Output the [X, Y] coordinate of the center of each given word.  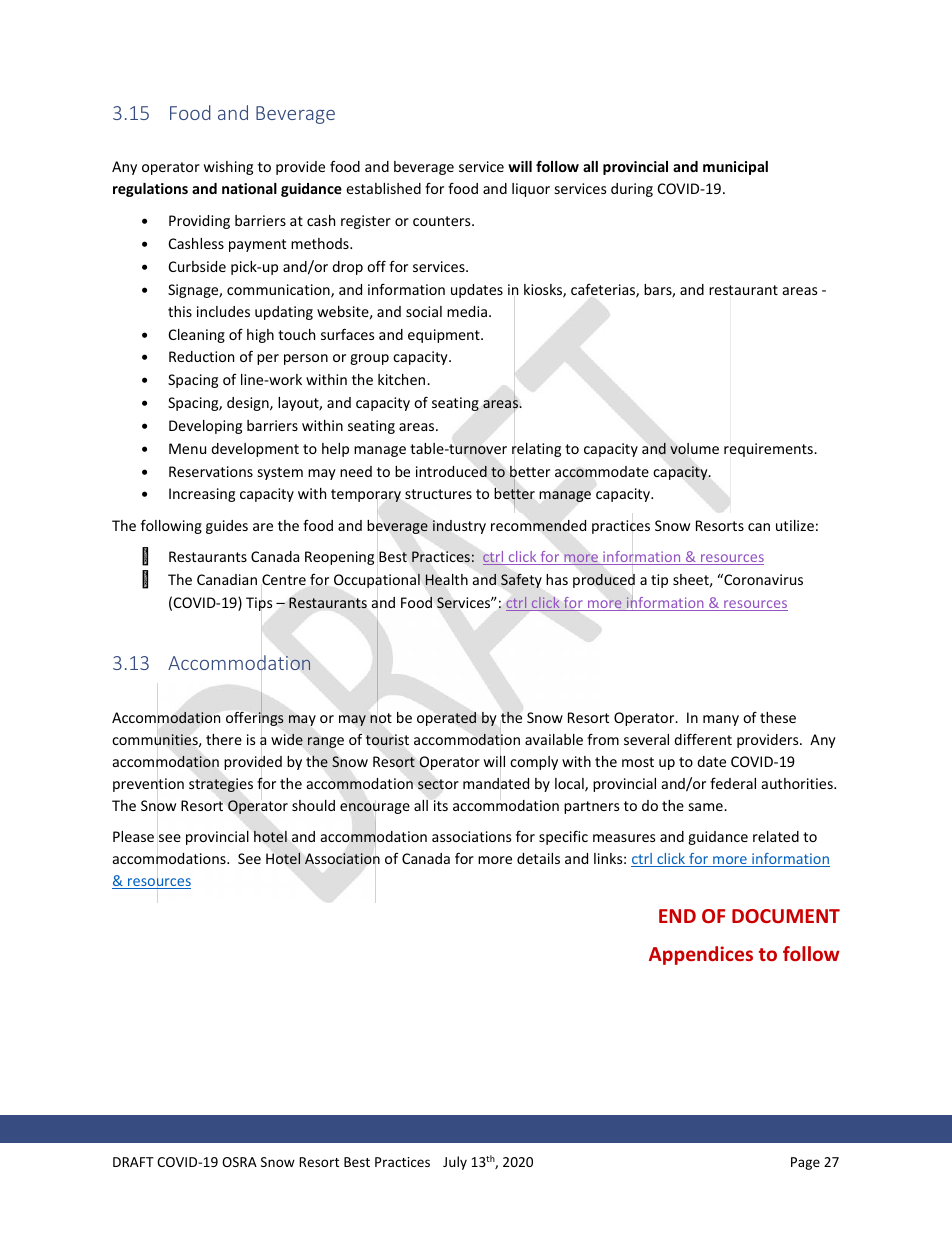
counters [443, 221]
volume [694, 449]
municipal [735, 168]
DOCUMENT [786, 916]
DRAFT [133, 1162]
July [455, 1163]
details [538, 858]
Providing [199, 222]
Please [133, 836]
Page [805, 1163]
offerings [254, 719]
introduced [451, 471]
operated [446, 719]
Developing [205, 427]
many [721, 720]
